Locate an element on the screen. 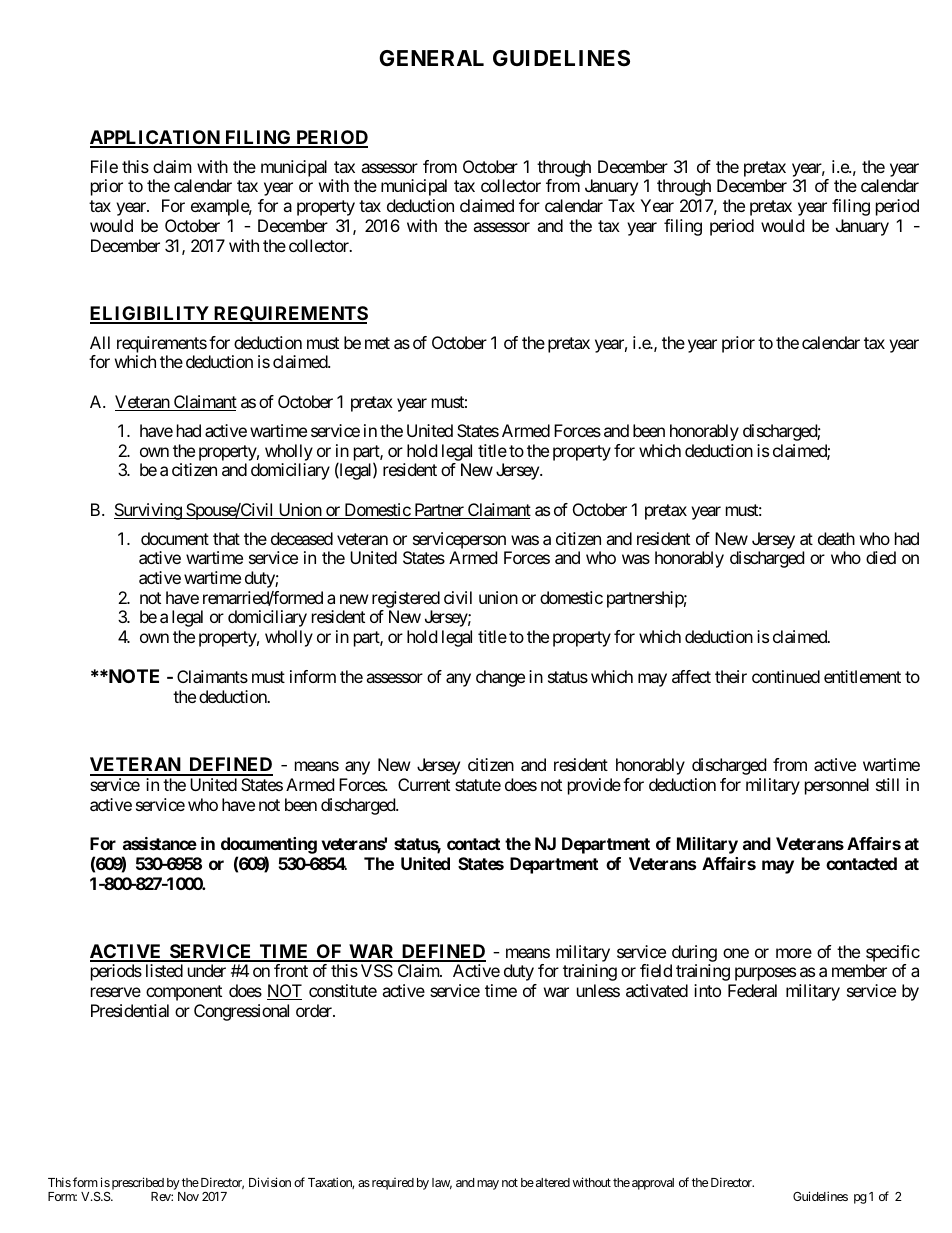  GENERAL is located at coordinates (431, 58).
